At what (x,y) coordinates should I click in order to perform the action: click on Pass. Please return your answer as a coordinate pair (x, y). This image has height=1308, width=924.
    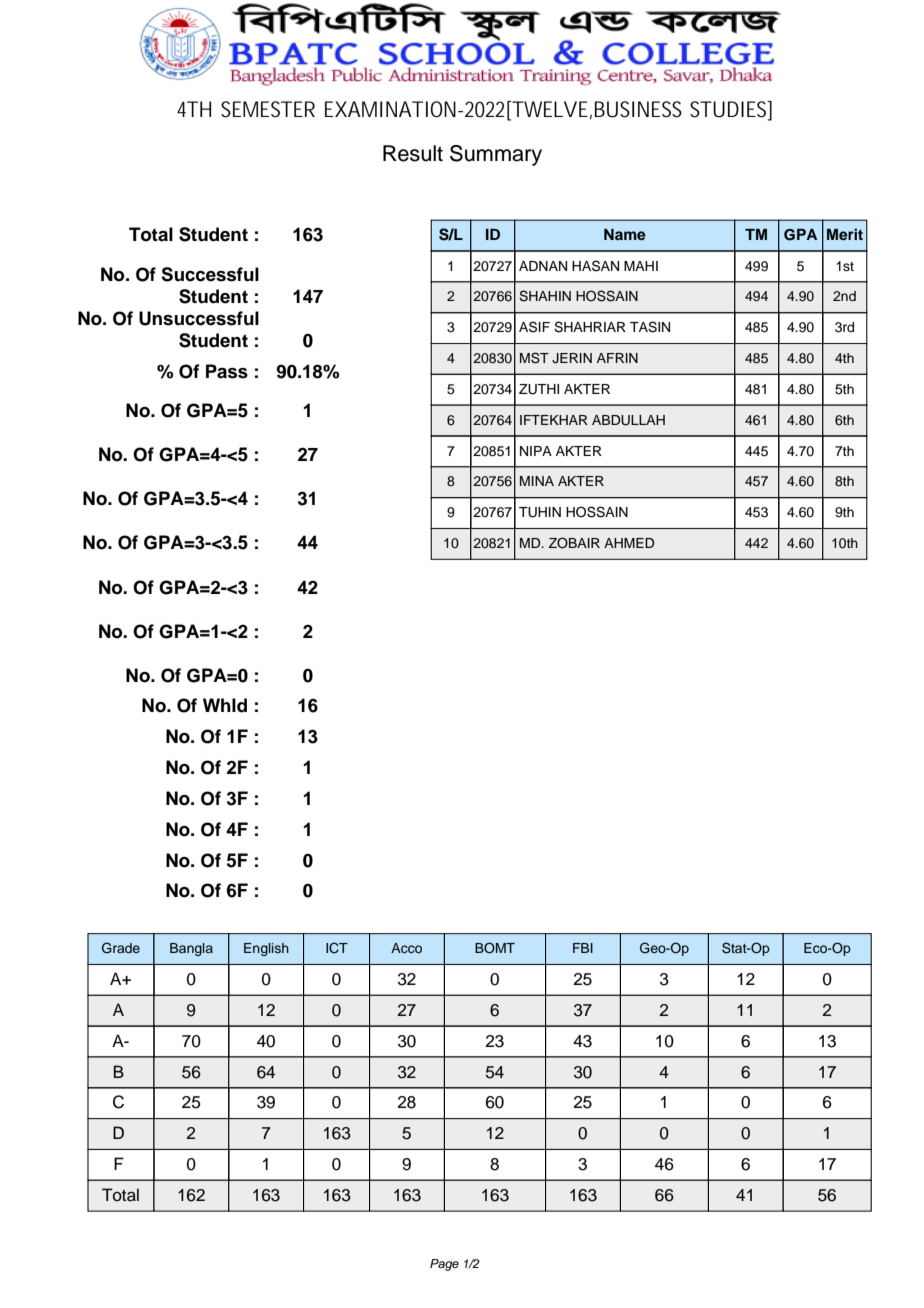
    Looking at the image, I should click on (227, 371).
